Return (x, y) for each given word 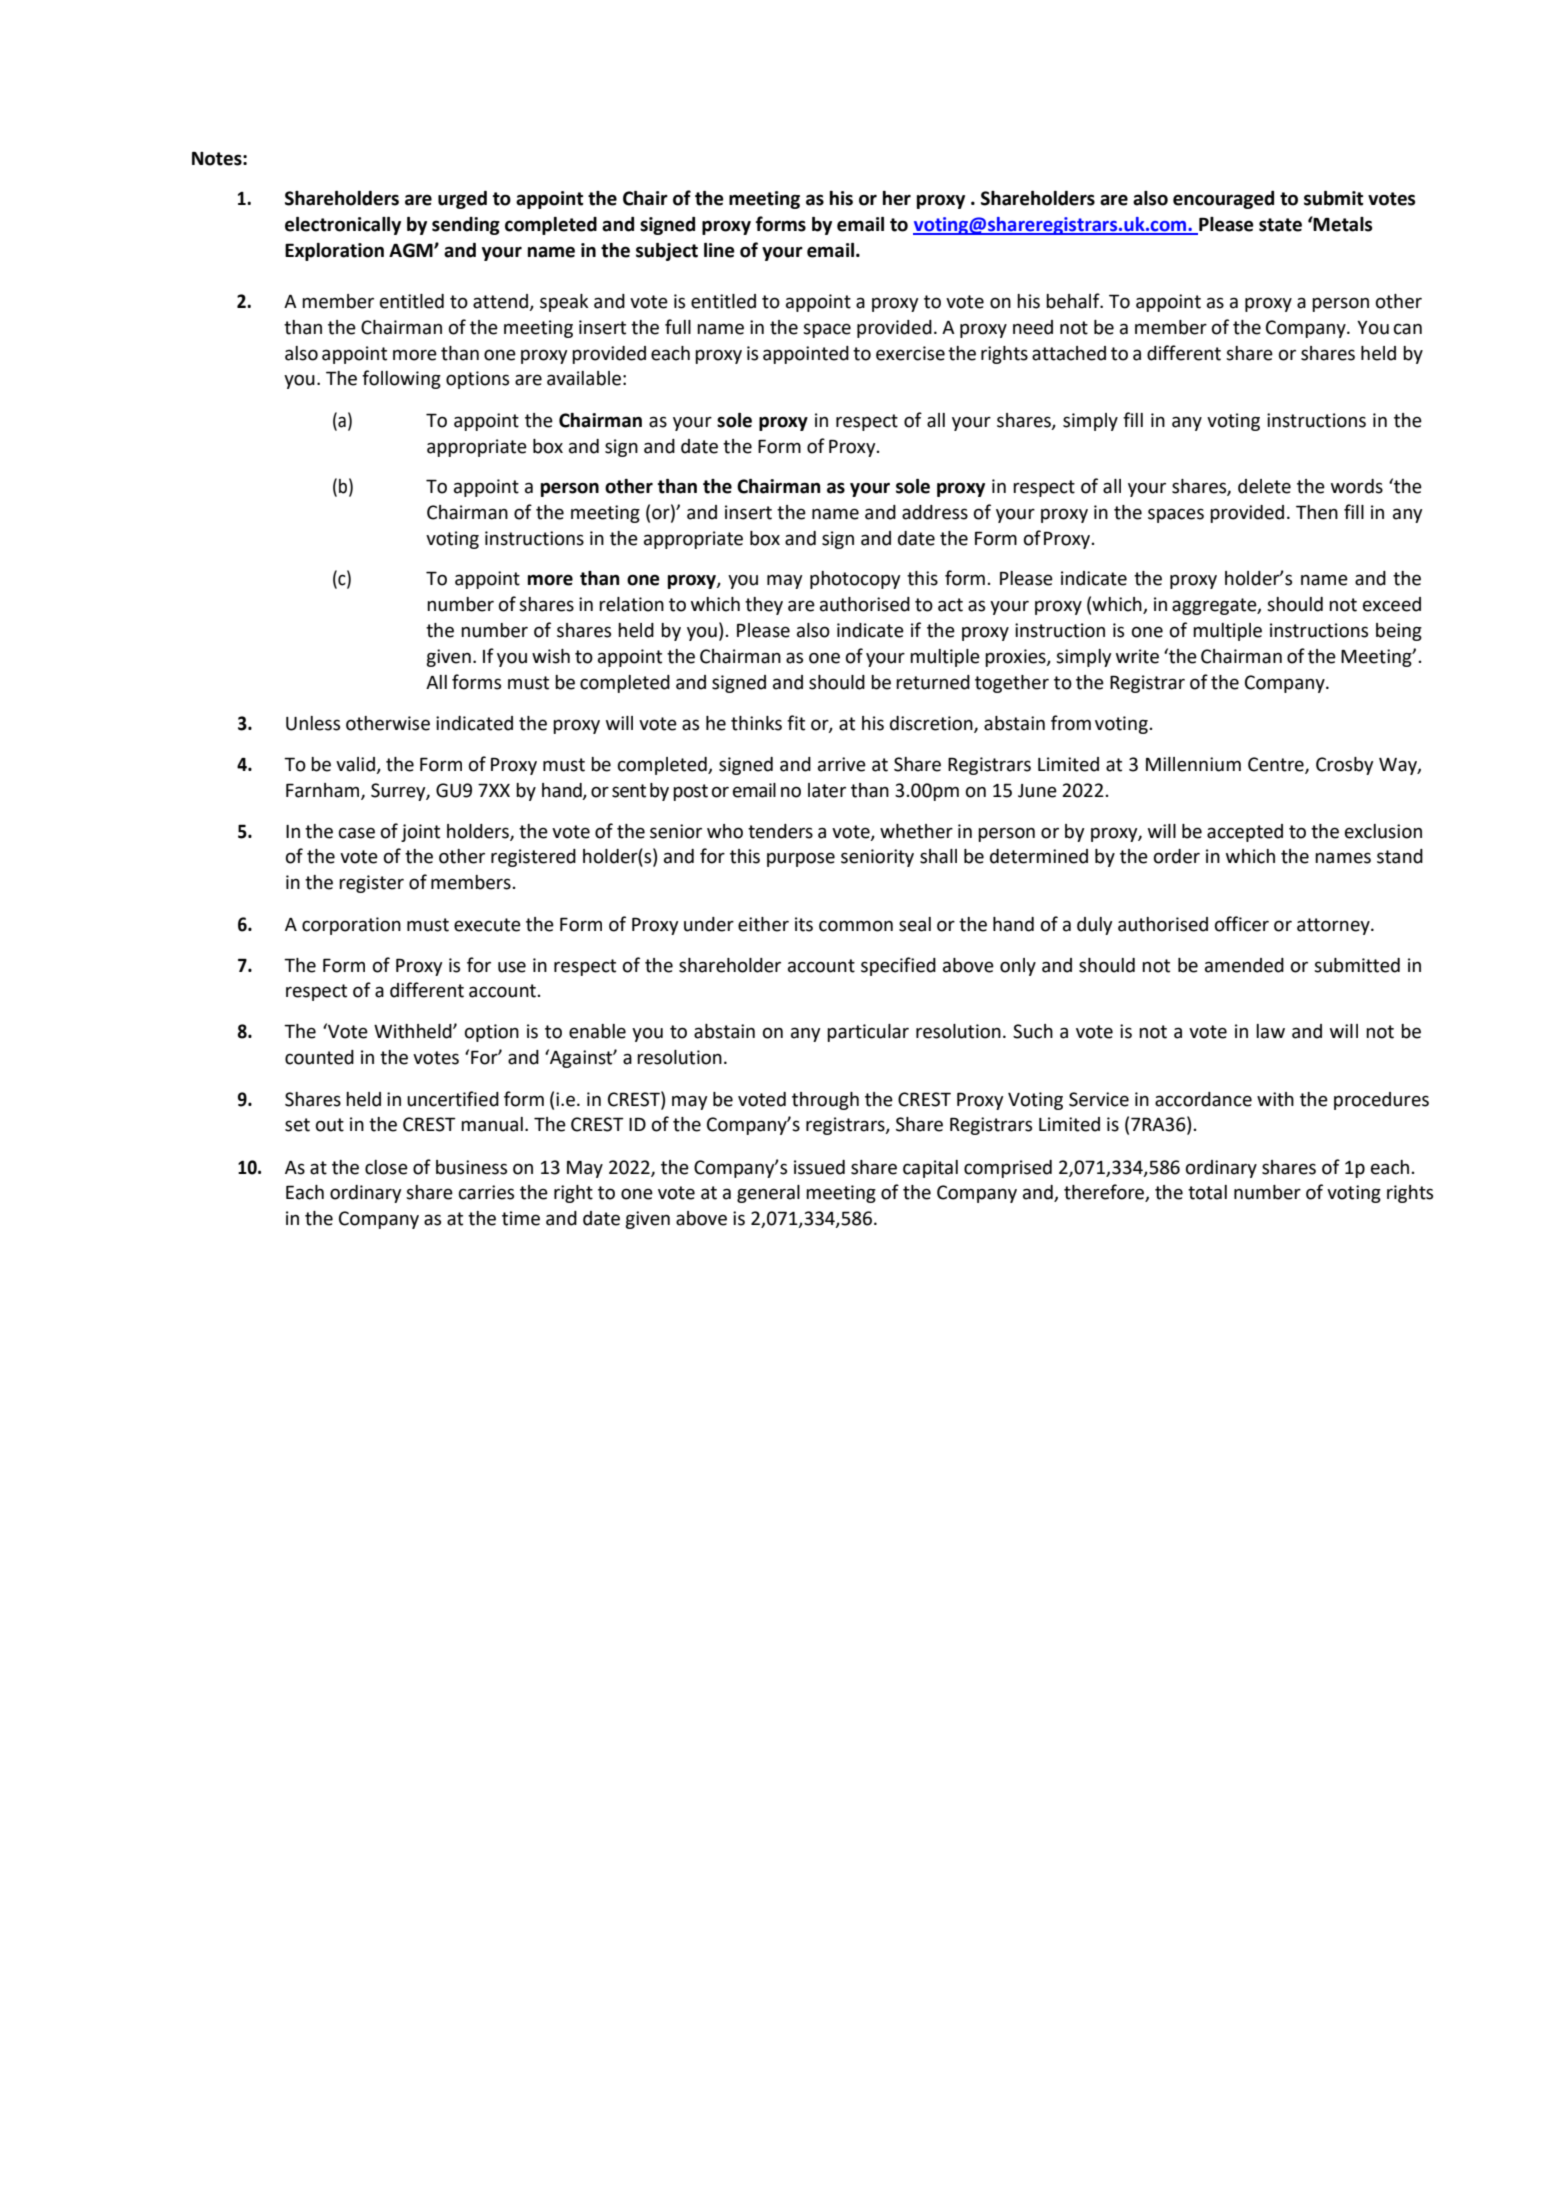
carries (486, 1192)
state (1280, 225)
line (719, 250)
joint (420, 833)
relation (631, 604)
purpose (801, 859)
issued (819, 1167)
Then (1317, 512)
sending (466, 226)
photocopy (855, 580)
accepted (1245, 833)
